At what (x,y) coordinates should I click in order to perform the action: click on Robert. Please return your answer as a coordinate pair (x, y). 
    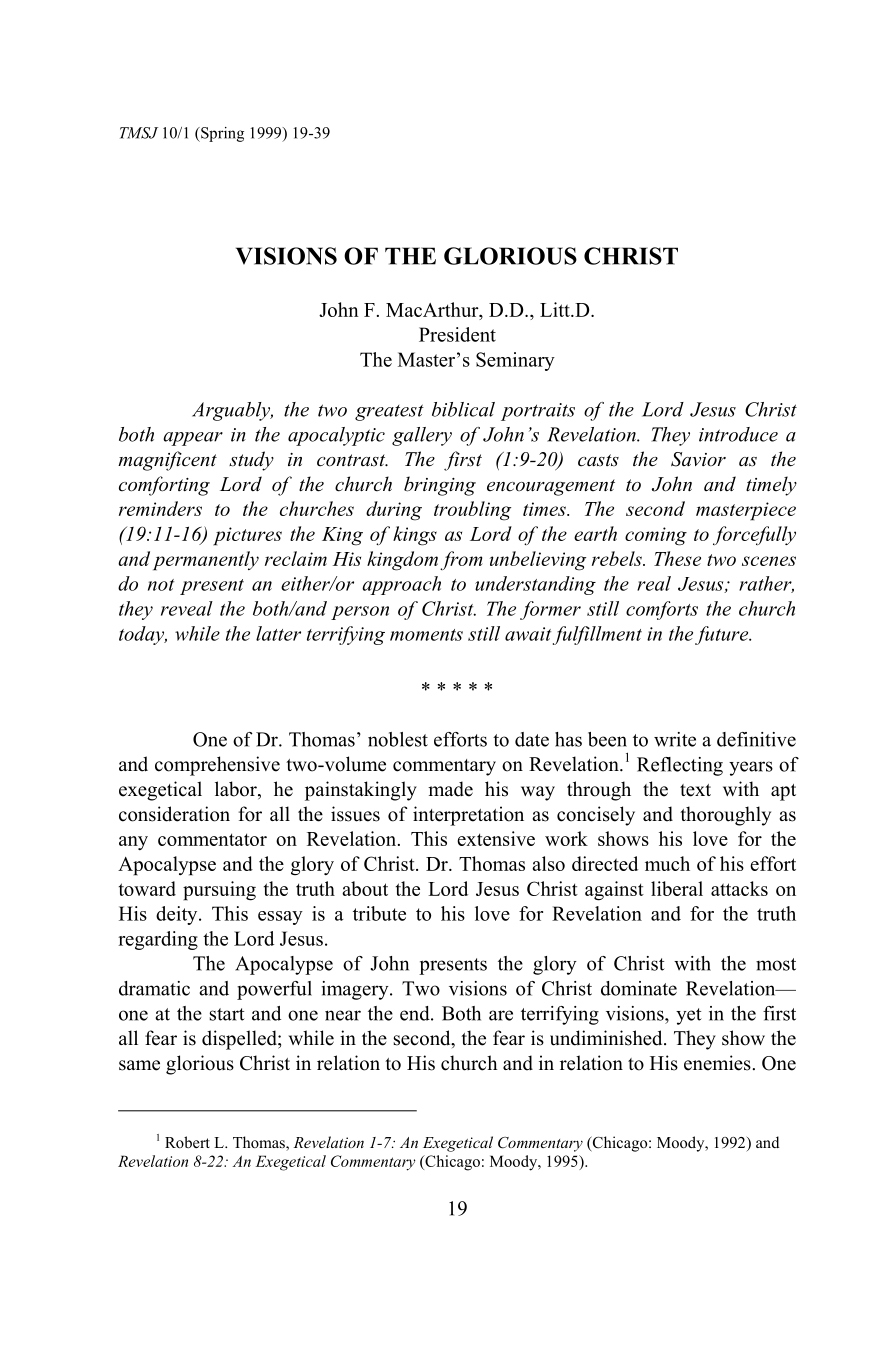
    Looking at the image, I should click on (187, 1142).
